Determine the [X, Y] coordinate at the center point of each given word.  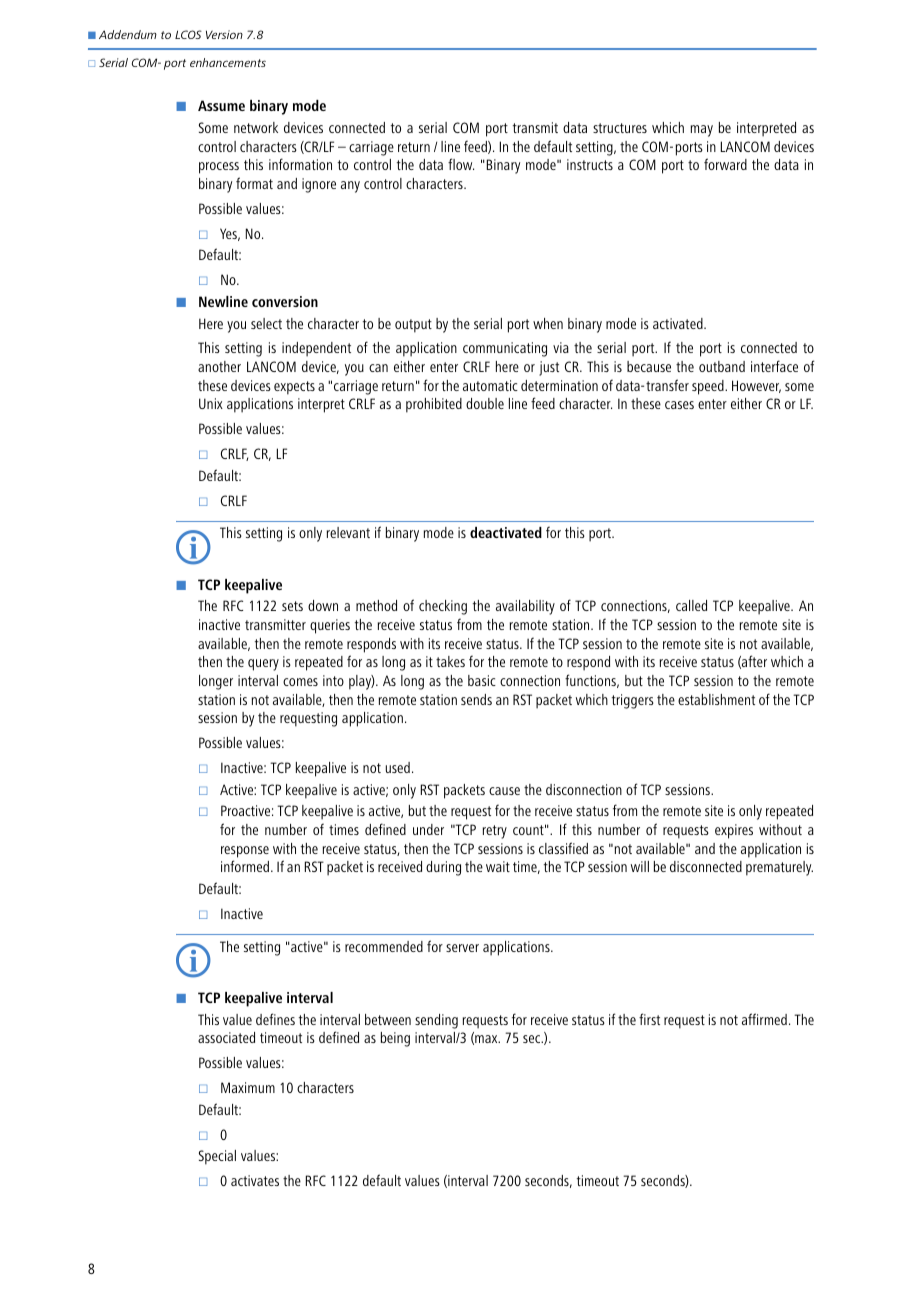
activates [255, 1180]
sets [292, 606]
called [691, 605]
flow [461, 164]
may [702, 131]
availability [525, 607]
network [256, 127]
